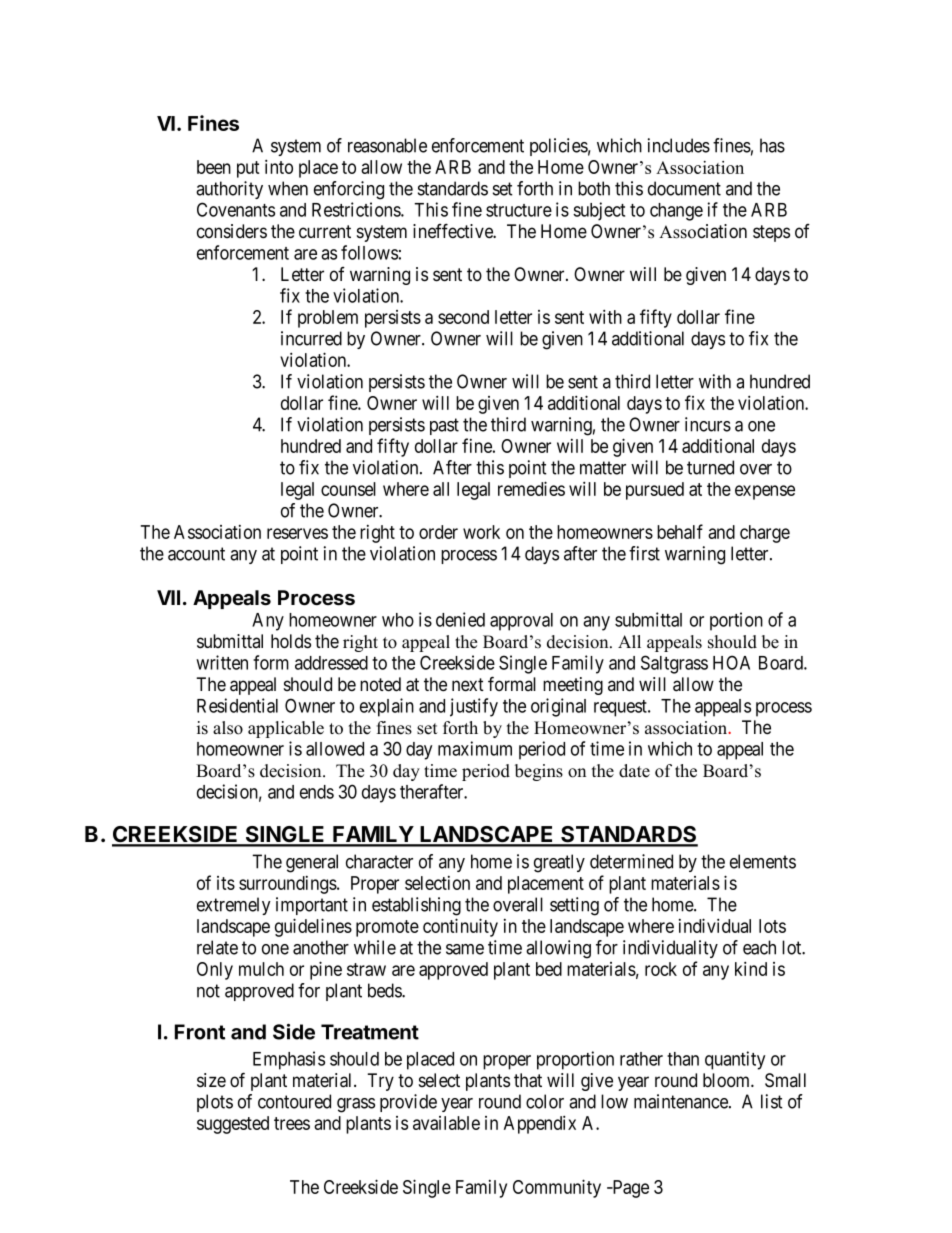  I want to click on turned, so click(710, 467).
